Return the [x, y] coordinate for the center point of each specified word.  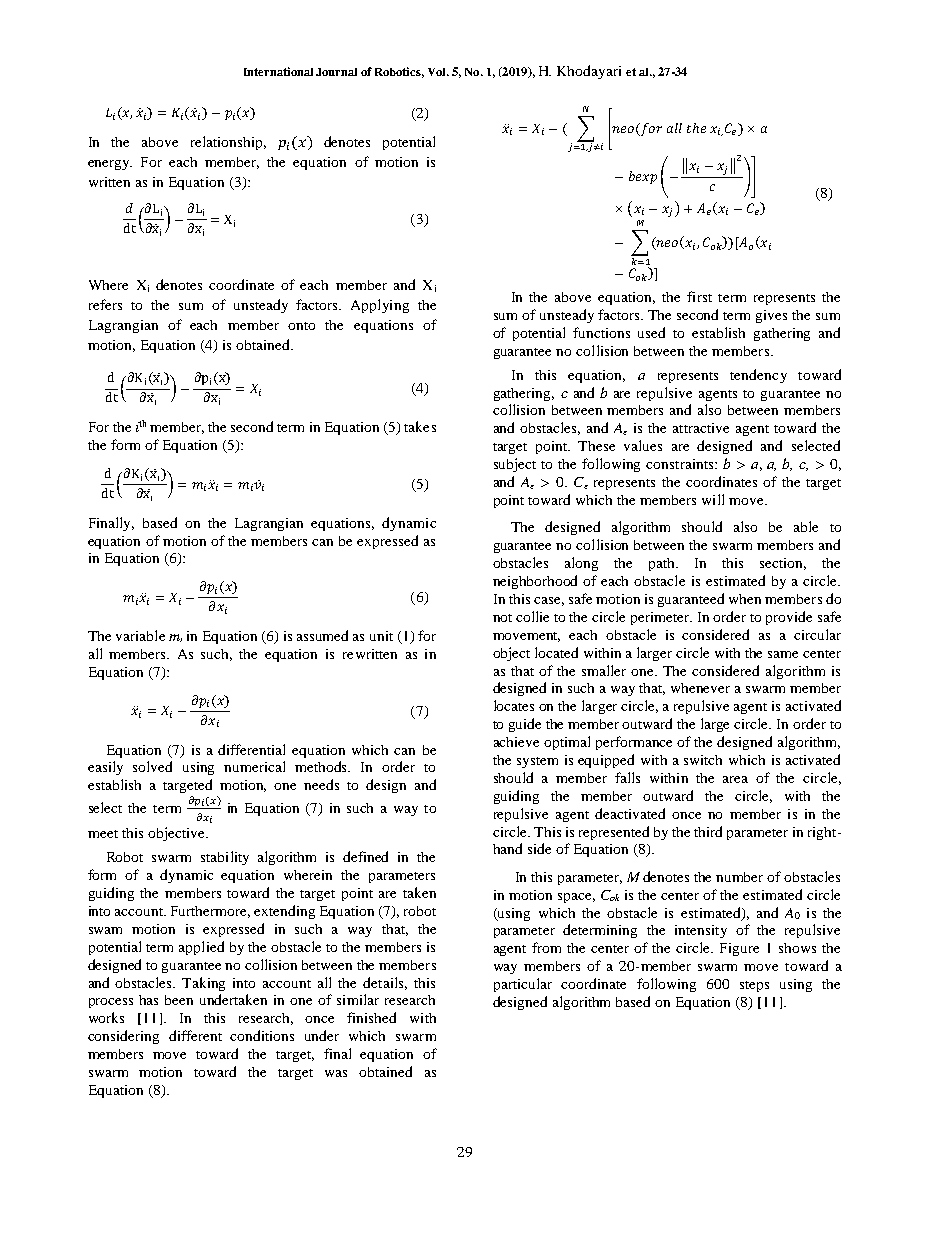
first [699, 296]
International [278, 71]
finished [371, 1017]
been [179, 1000]
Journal [336, 72]
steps [754, 986]
